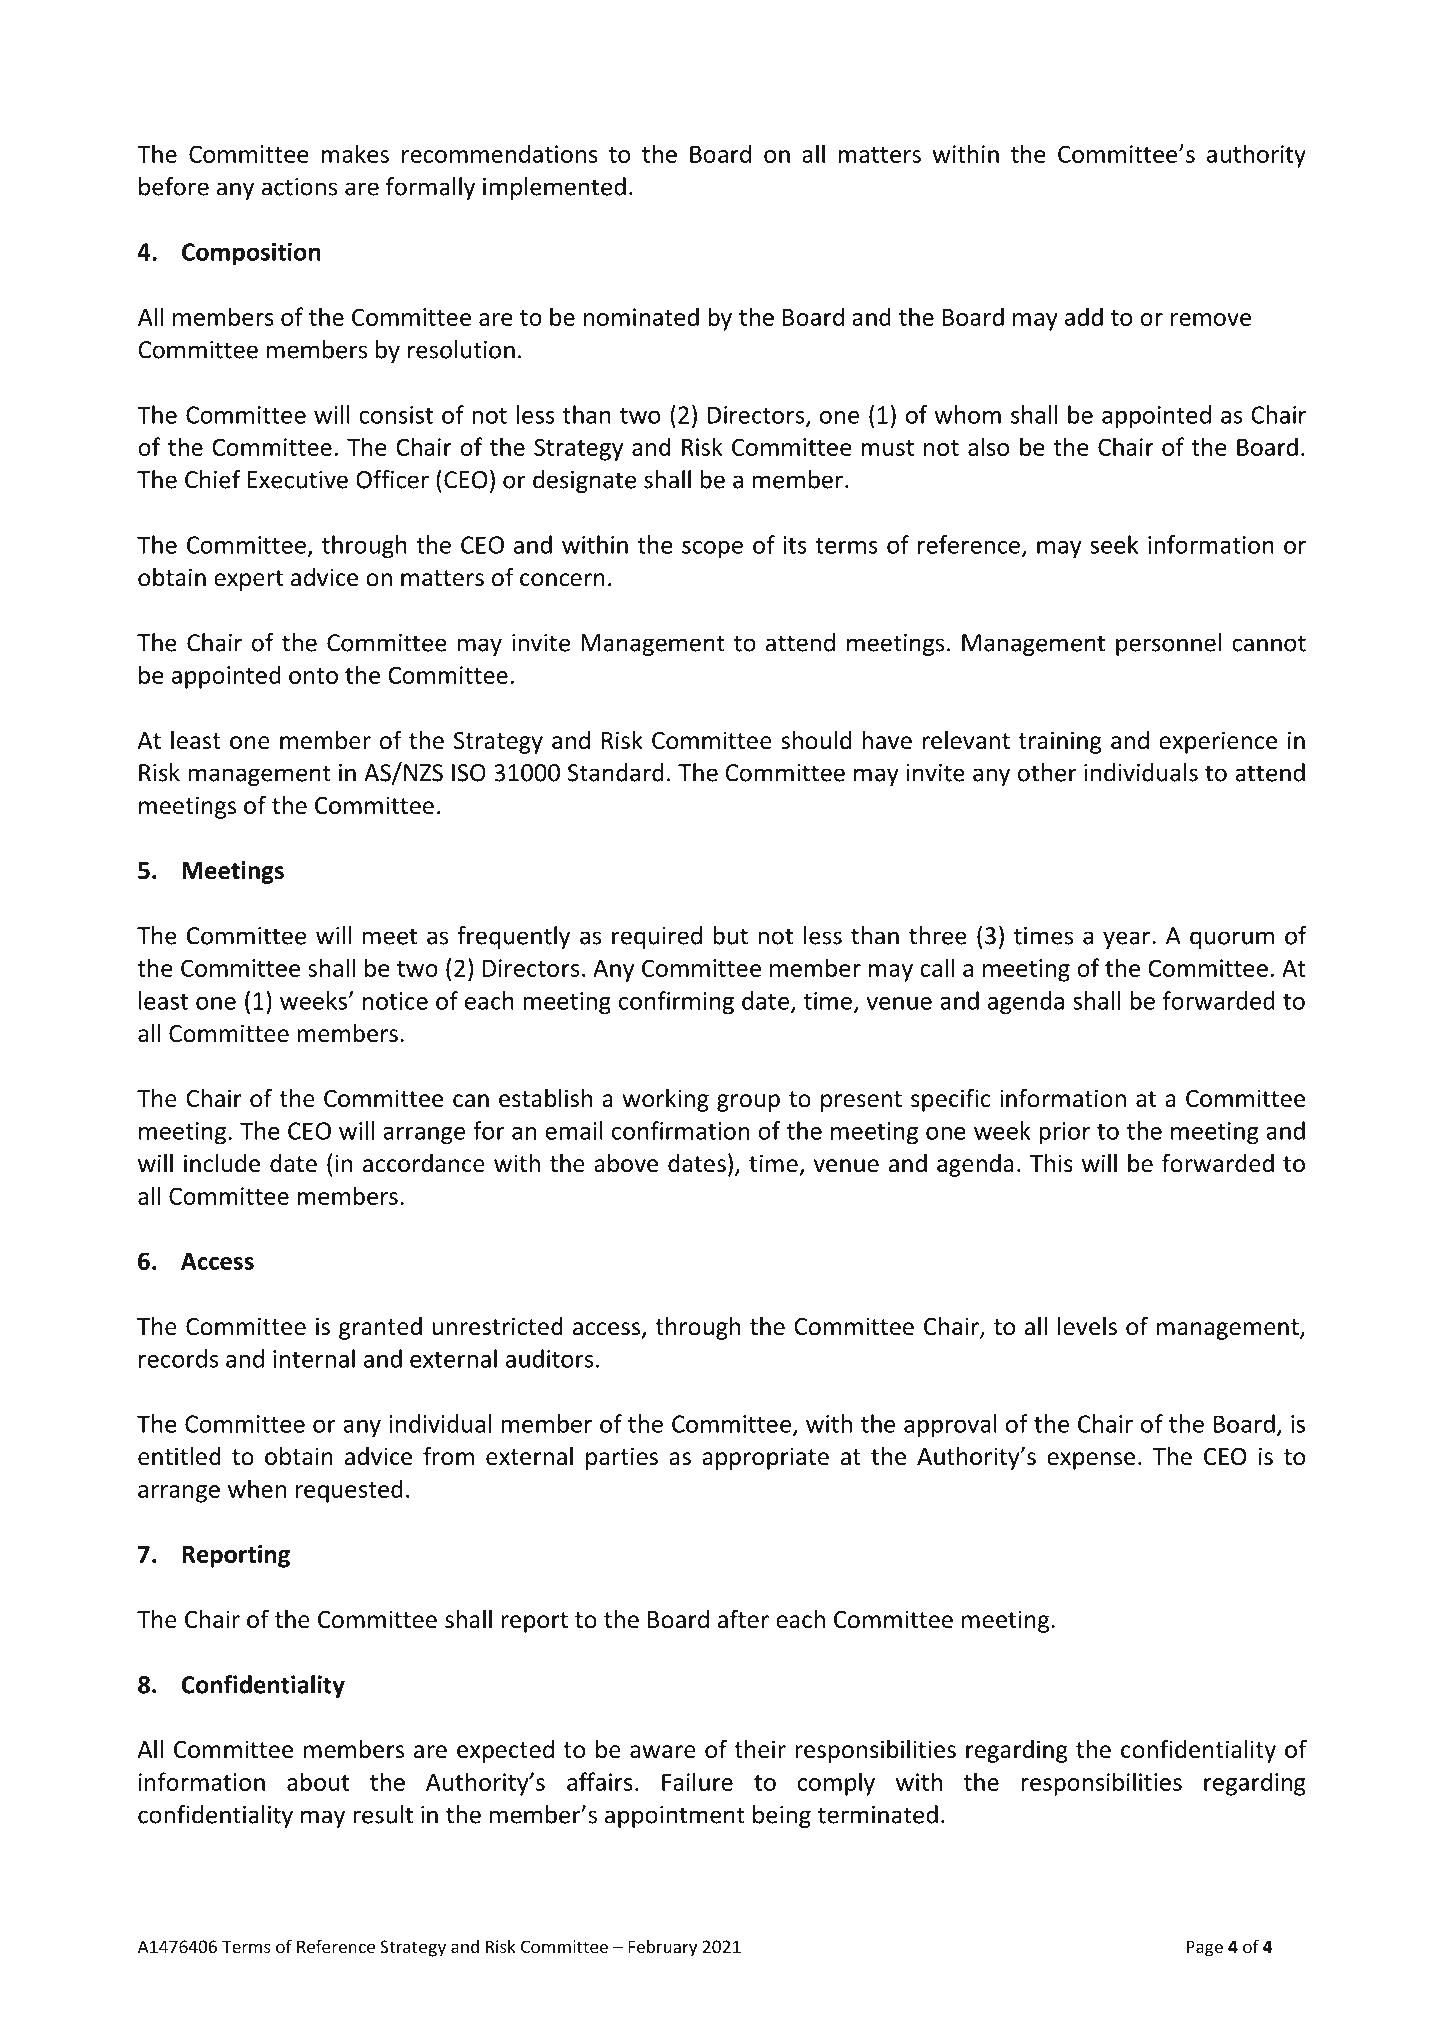 Image resolution: width=1444 pixels, height=2042 pixels. I want to click on add, so click(1084, 316).
